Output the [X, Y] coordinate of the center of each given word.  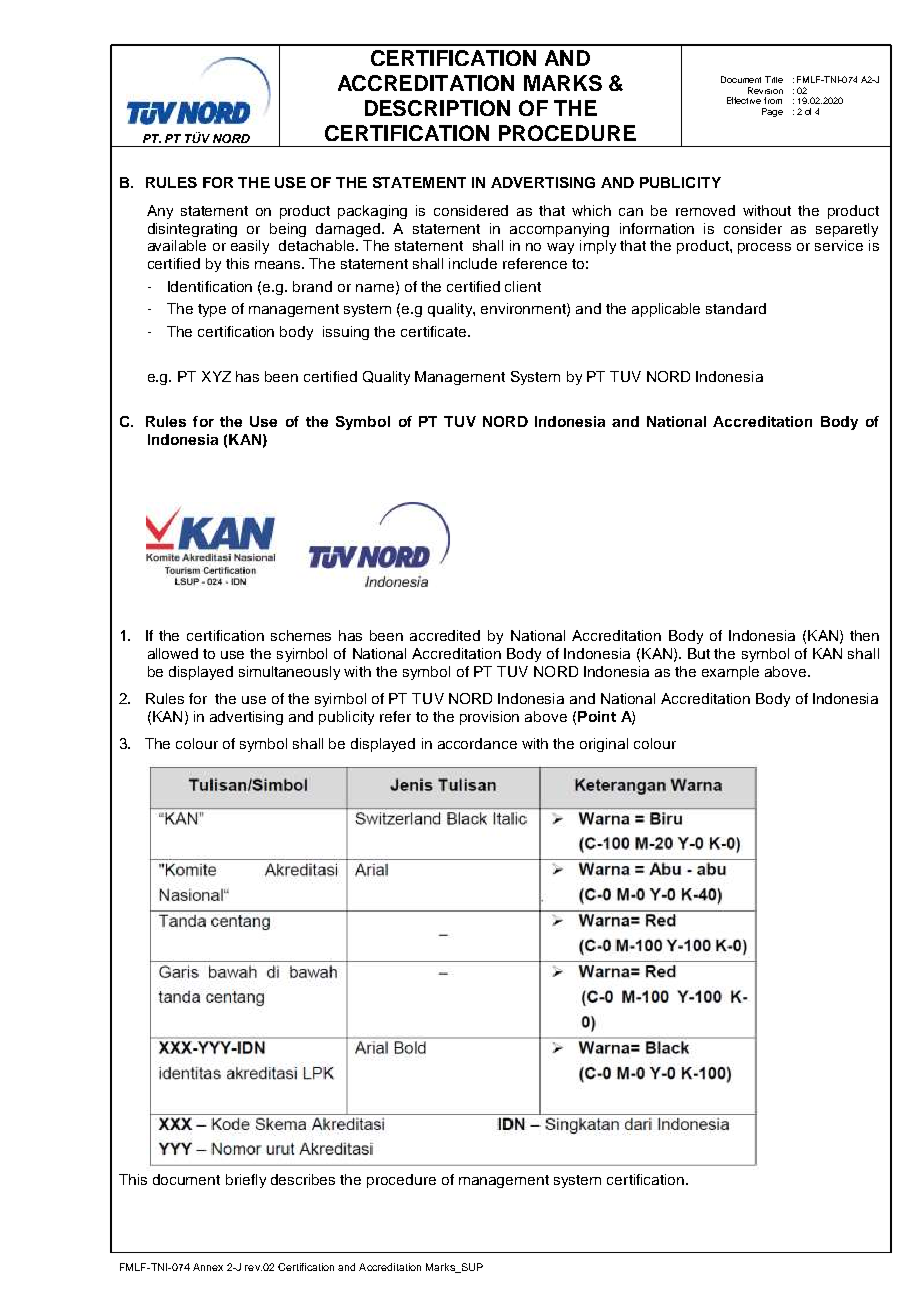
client [523, 286]
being [288, 230]
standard [736, 308]
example [730, 673]
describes [303, 1179]
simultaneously [289, 673]
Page [772, 112]
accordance [477, 743]
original [604, 745]
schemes [301, 635]
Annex [208, 1267]
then [864, 635]
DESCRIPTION [437, 108]
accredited [445, 635]
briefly [246, 1181]
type [212, 310]
